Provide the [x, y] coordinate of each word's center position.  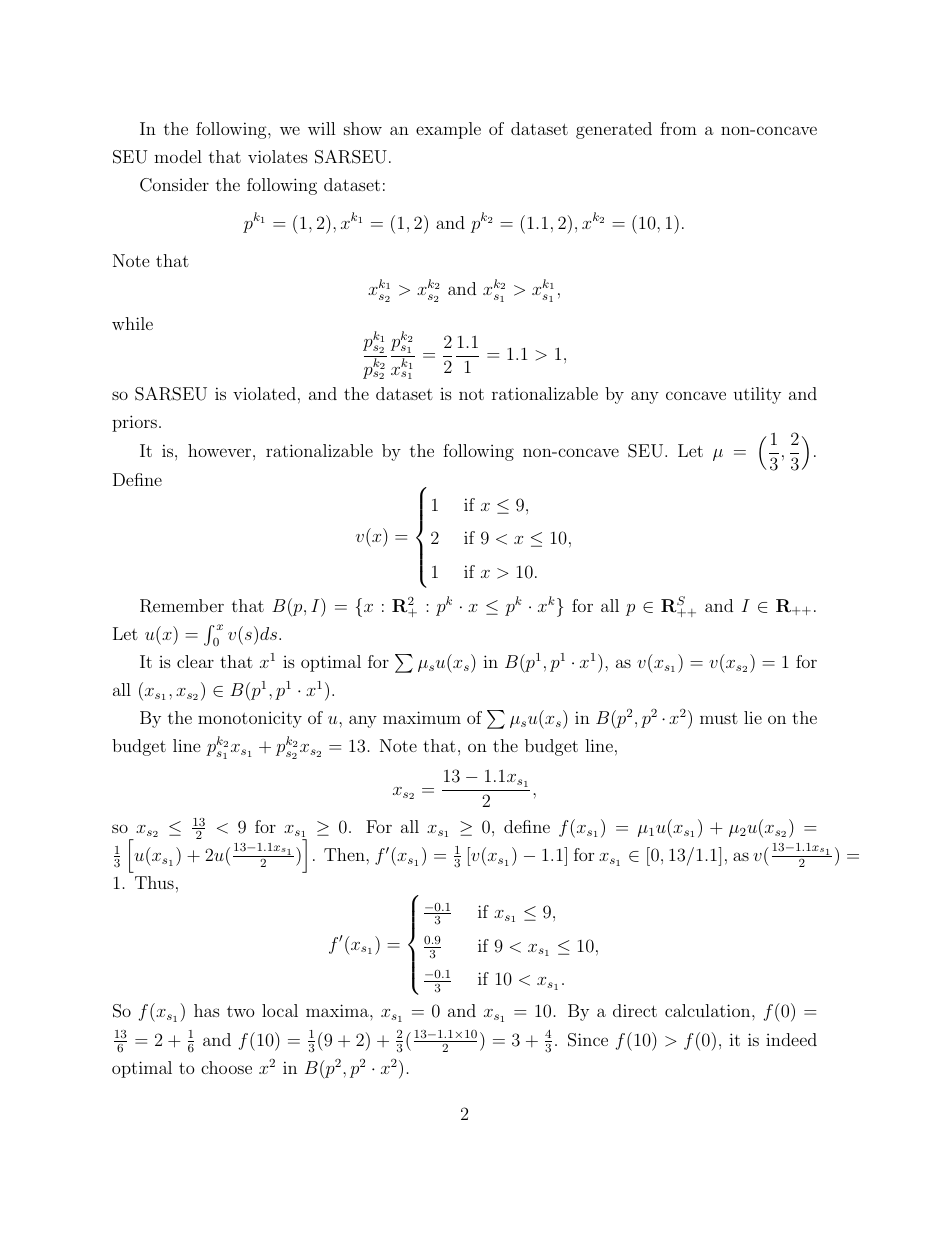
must [719, 718]
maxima [338, 1010]
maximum [422, 717]
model [178, 156]
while [132, 323]
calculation [709, 1010]
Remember [182, 606]
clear [195, 661]
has [207, 1010]
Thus [154, 882]
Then [345, 854]
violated [264, 393]
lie [753, 717]
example [448, 130]
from [678, 128]
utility [757, 395]
